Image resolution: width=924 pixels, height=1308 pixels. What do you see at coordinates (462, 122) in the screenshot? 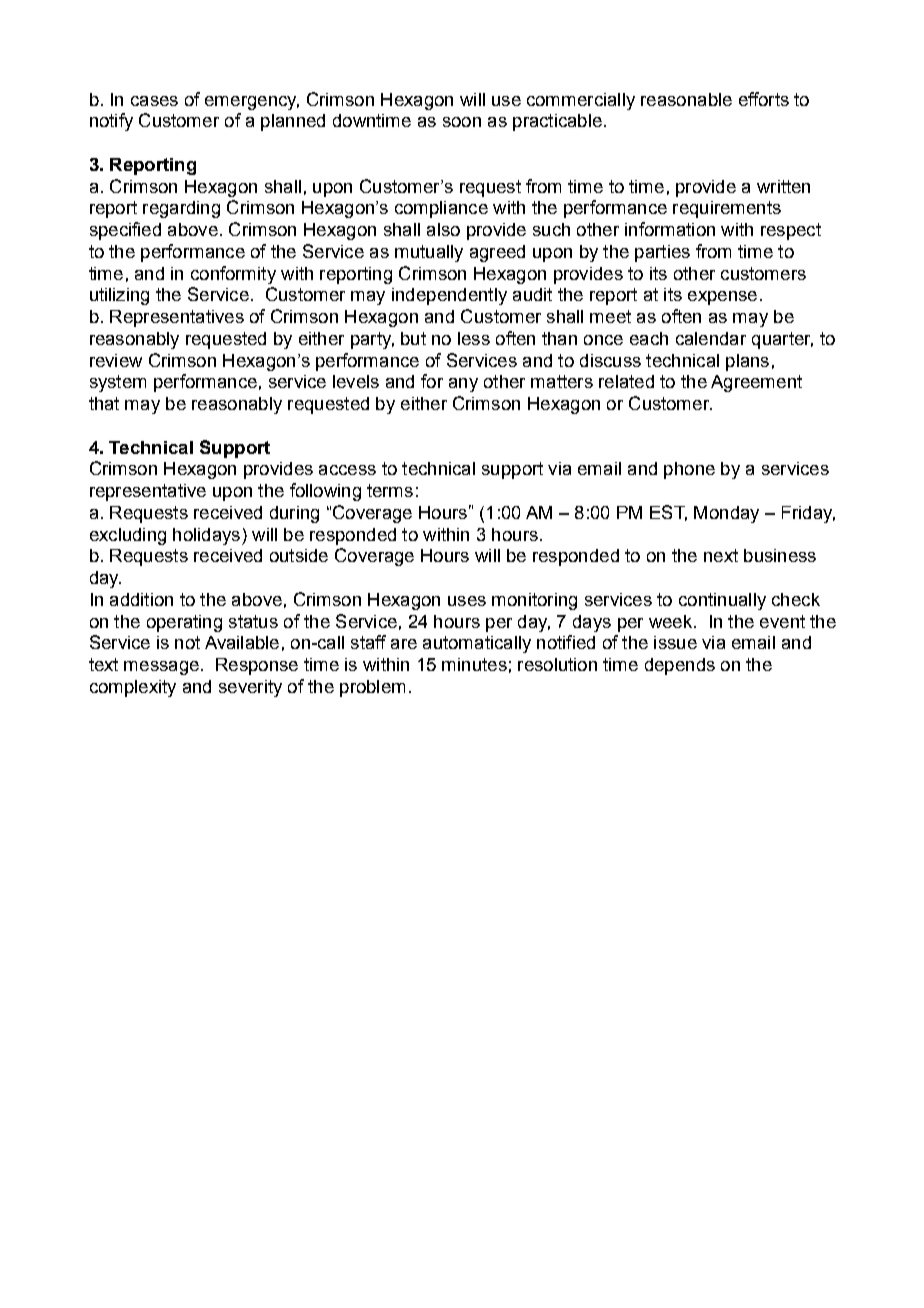
I see `soon` at bounding box center [462, 122].
